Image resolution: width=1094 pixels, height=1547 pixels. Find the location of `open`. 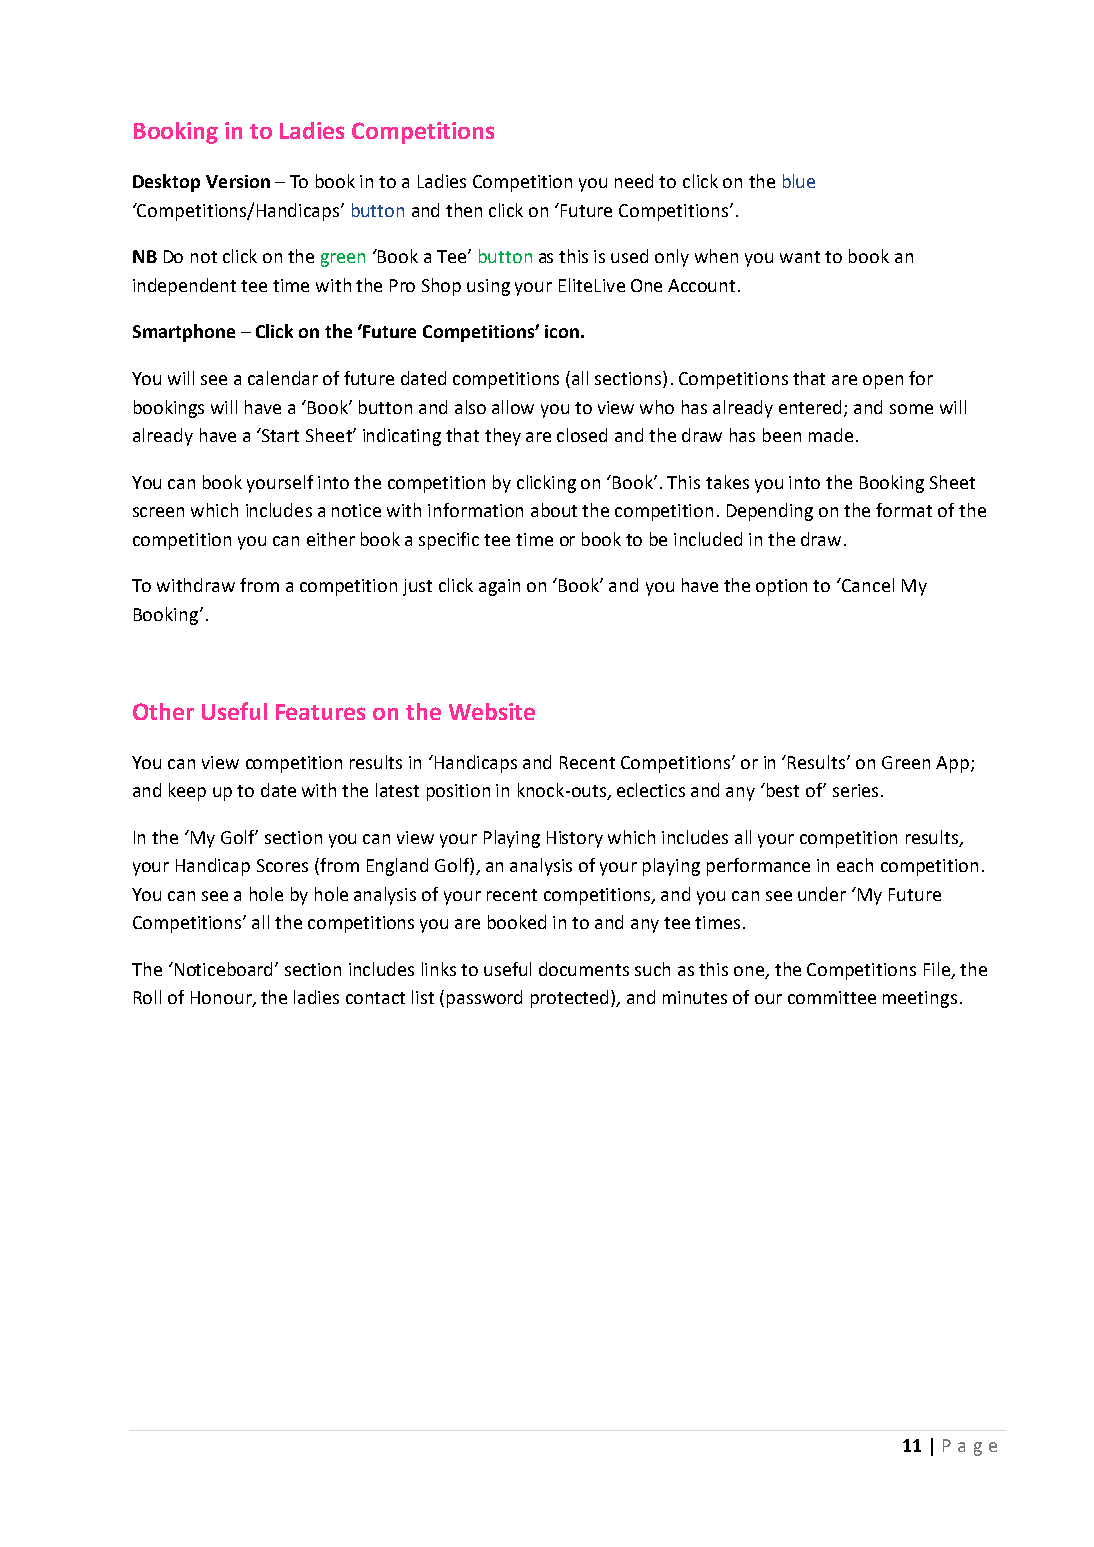

open is located at coordinates (883, 382).
